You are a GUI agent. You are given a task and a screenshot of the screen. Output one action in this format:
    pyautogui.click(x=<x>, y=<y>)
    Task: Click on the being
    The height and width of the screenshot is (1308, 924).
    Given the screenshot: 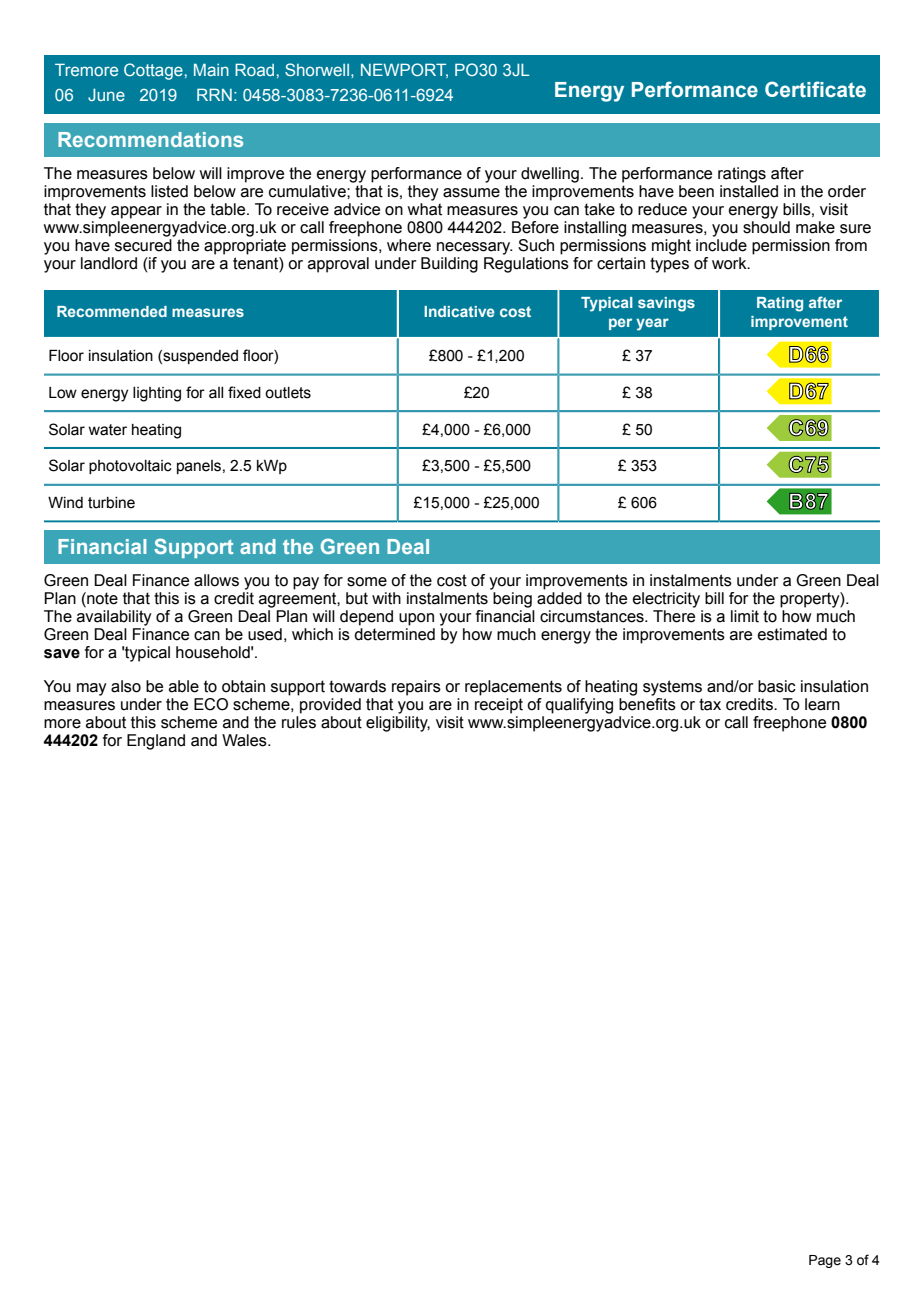 What is the action you would take?
    pyautogui.click(x=512, y=600)
